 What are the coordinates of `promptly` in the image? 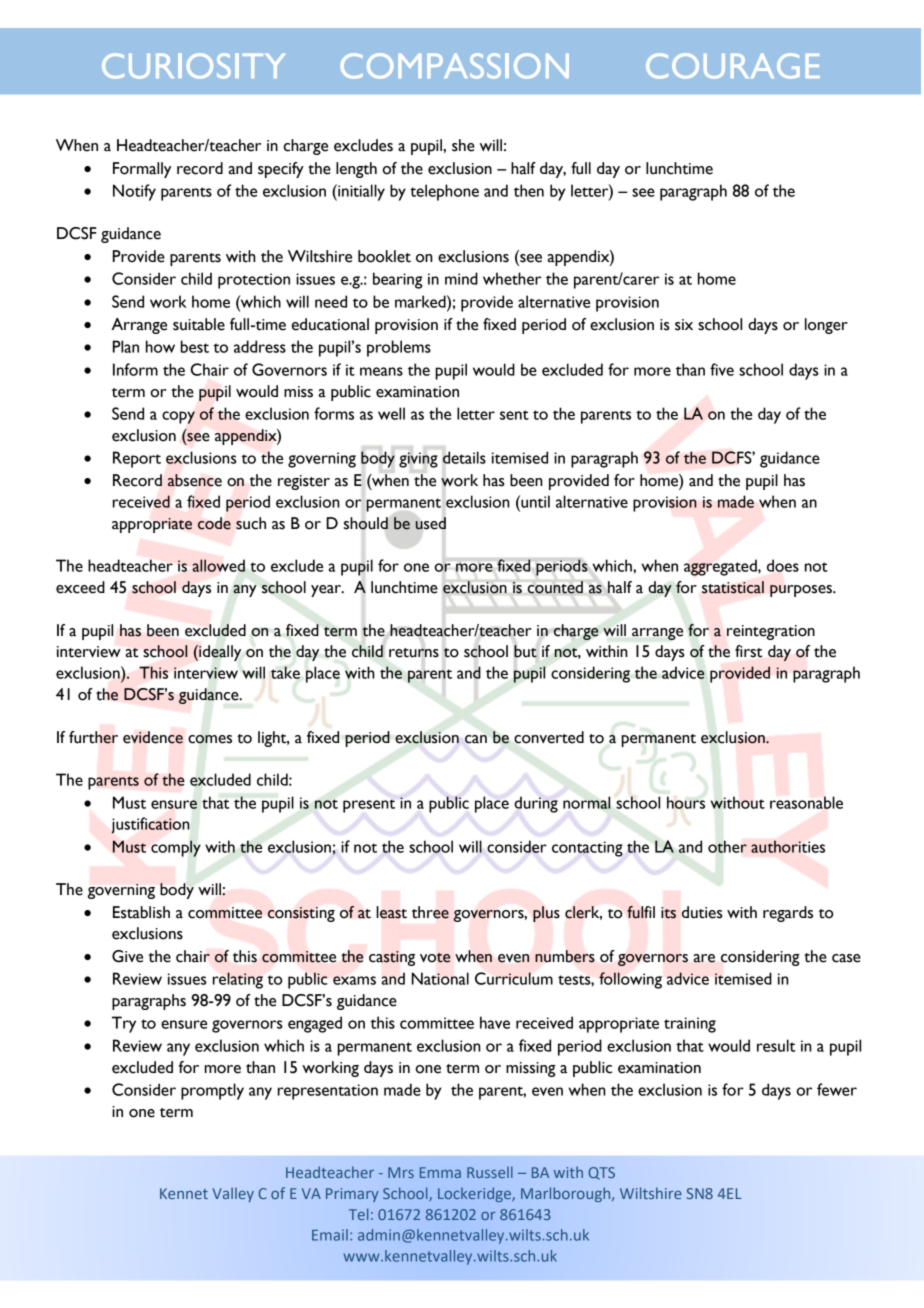 It's located at (212, 1091).
